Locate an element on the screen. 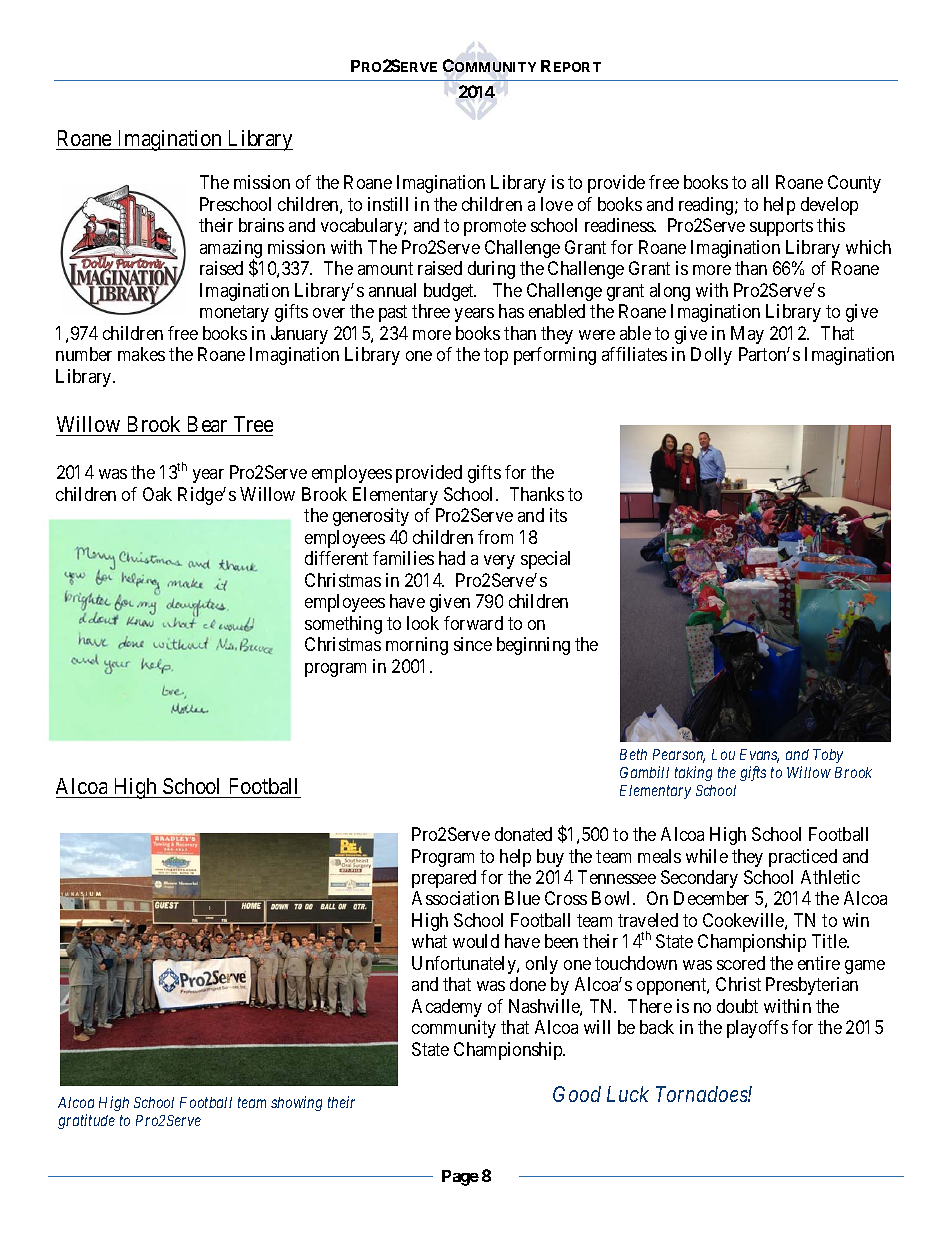 Image resolution: width=952 pixels, height=1233 pixels. supports is located at coordinates (781, 228).
